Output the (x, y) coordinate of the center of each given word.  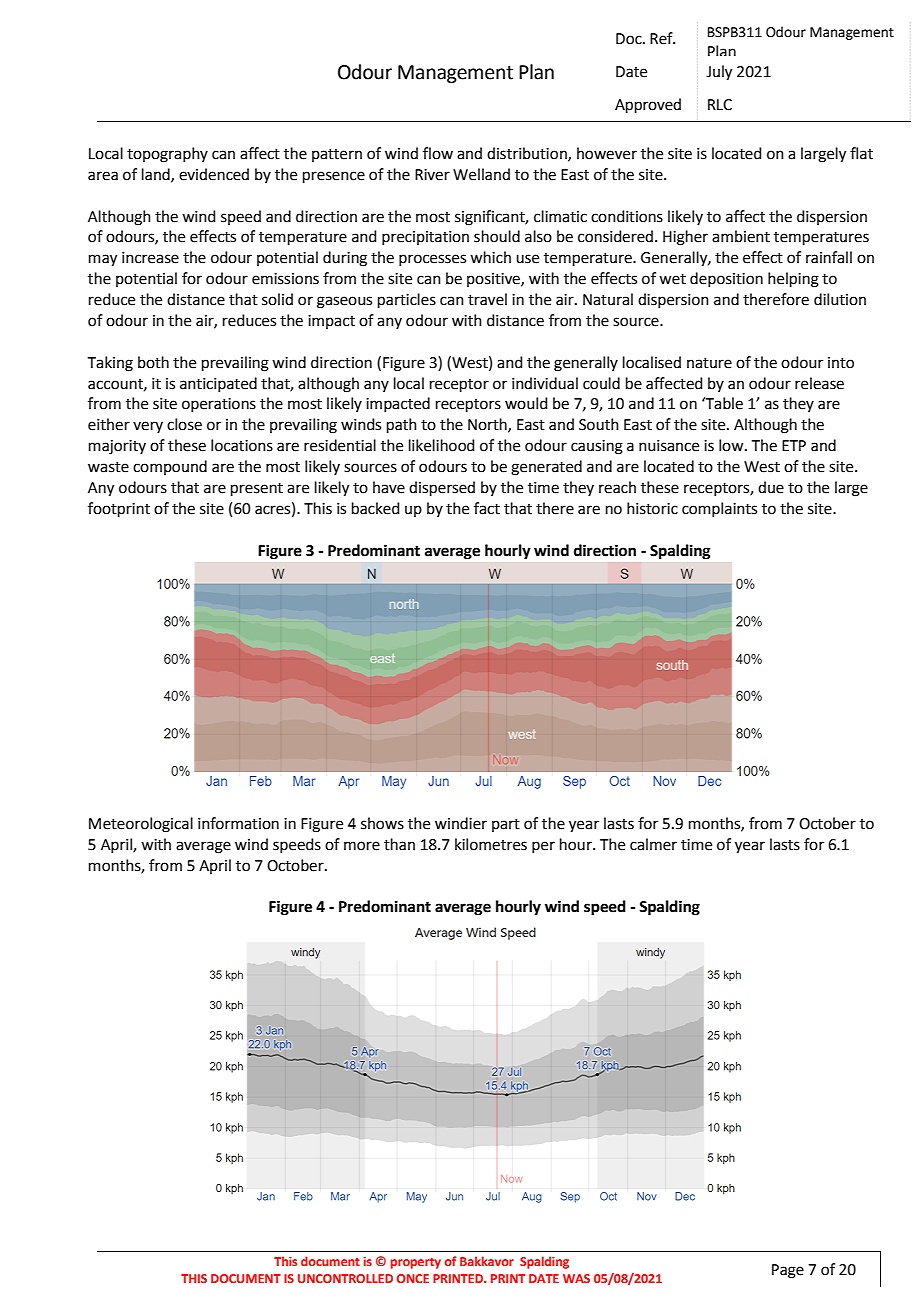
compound (170, 467)
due (771, 487)
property (416, 1263)
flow (438, 153)
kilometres (491, 844)
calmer (653, 844)
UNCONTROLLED (345, 1278)
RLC (720, 105)
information (238, 823)
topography (167, 155)
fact (487, 508)
